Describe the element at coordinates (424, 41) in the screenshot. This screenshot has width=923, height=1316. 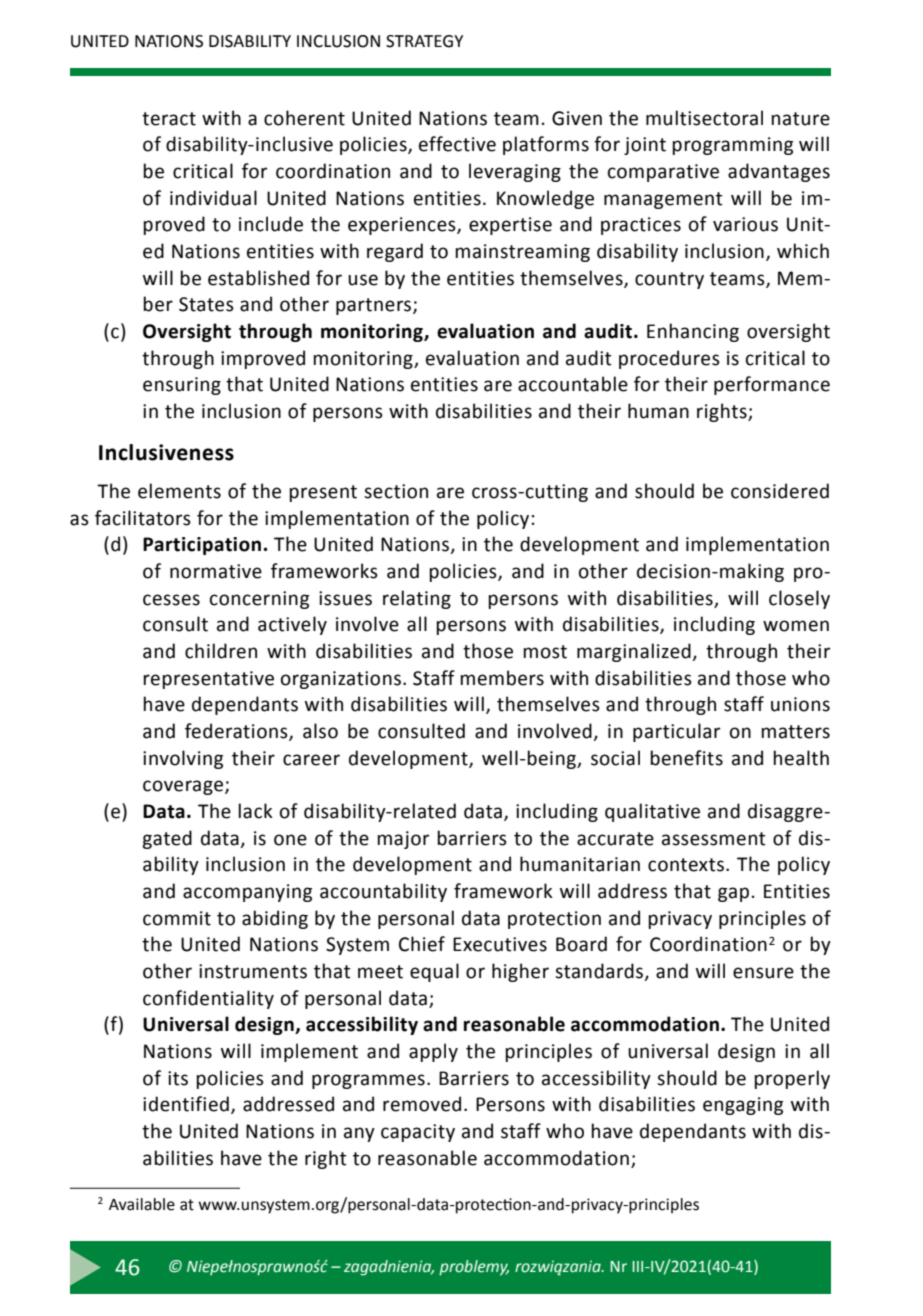
I see `STRATEGY` at that location.
